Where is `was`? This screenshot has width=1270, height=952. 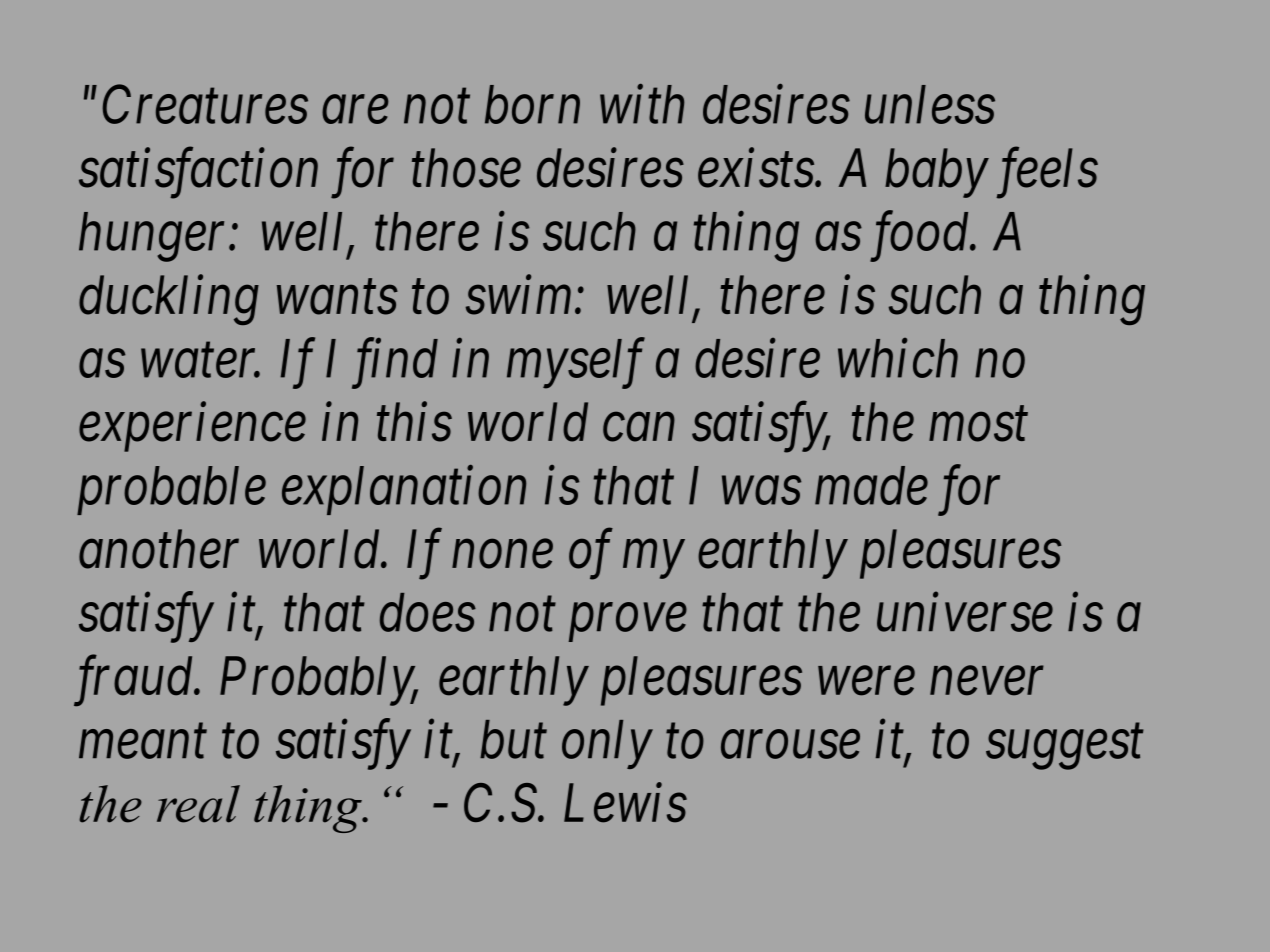
was is located at coordinates (761, 491).
